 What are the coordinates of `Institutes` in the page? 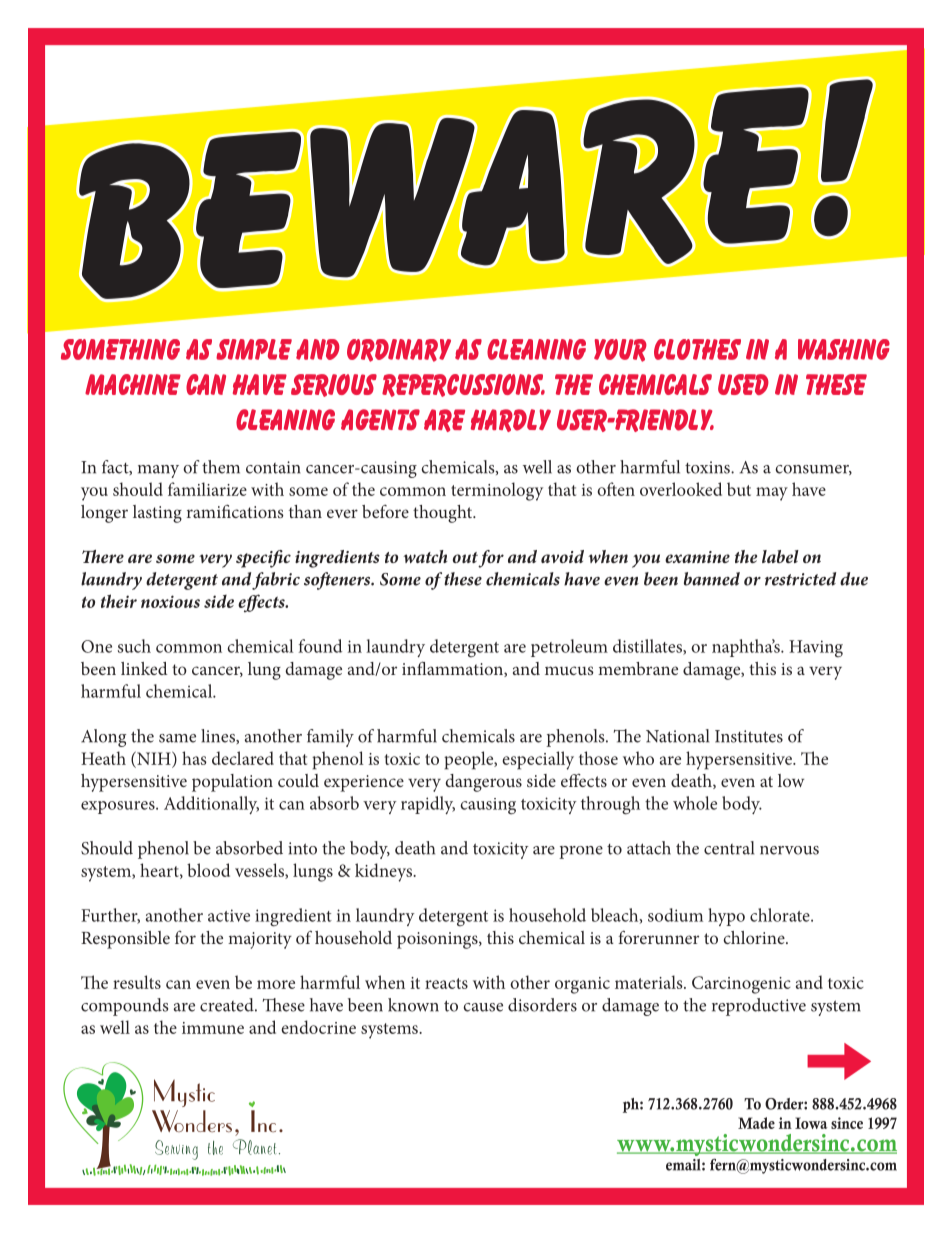 It's located at (749, 736).
